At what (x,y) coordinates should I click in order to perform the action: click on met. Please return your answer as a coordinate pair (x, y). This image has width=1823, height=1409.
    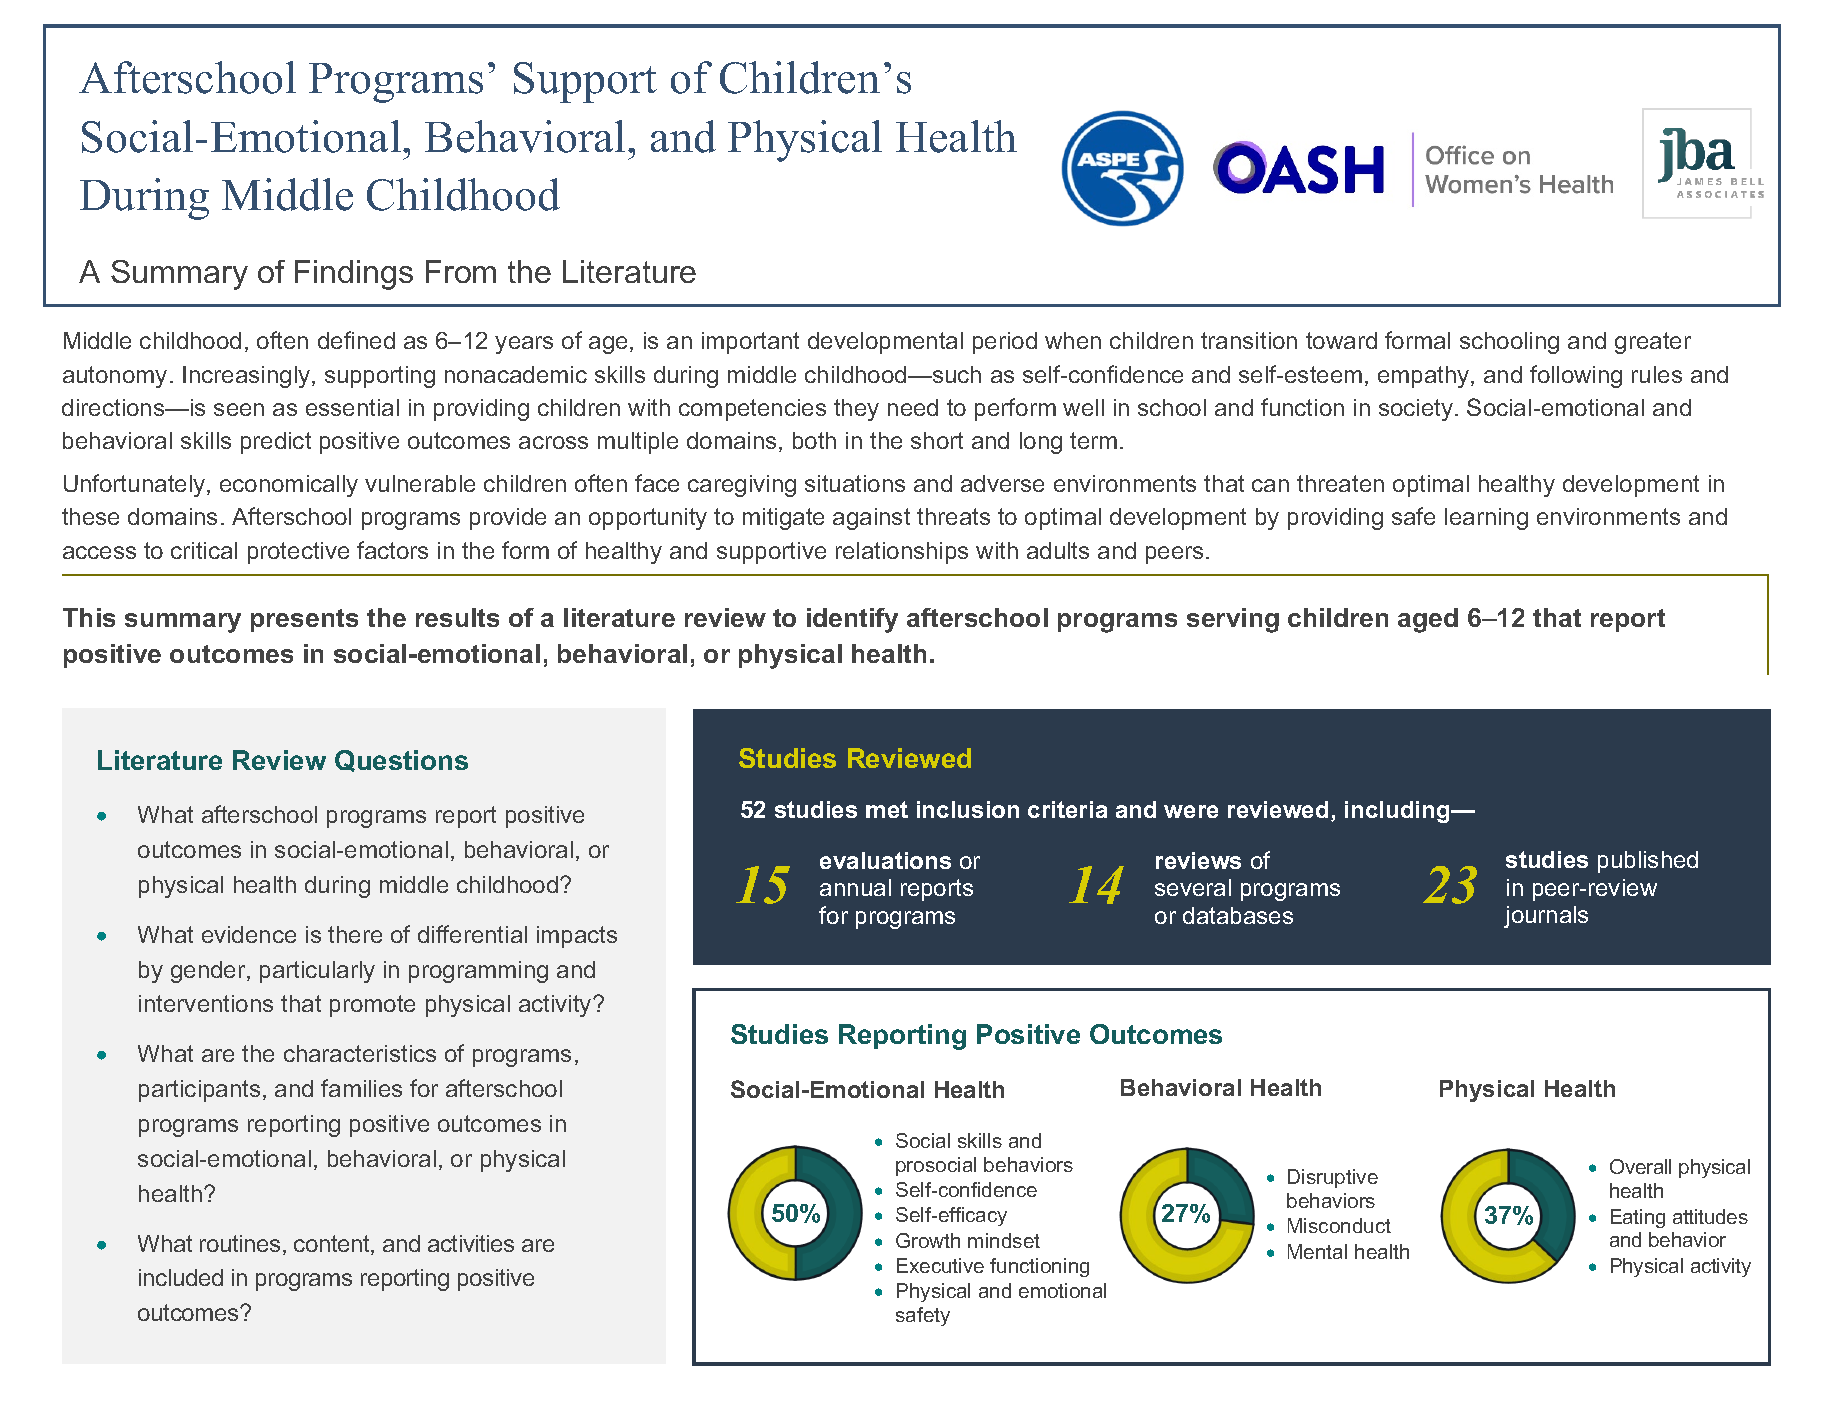
    Looking at the image, I should click on (887, 809).
